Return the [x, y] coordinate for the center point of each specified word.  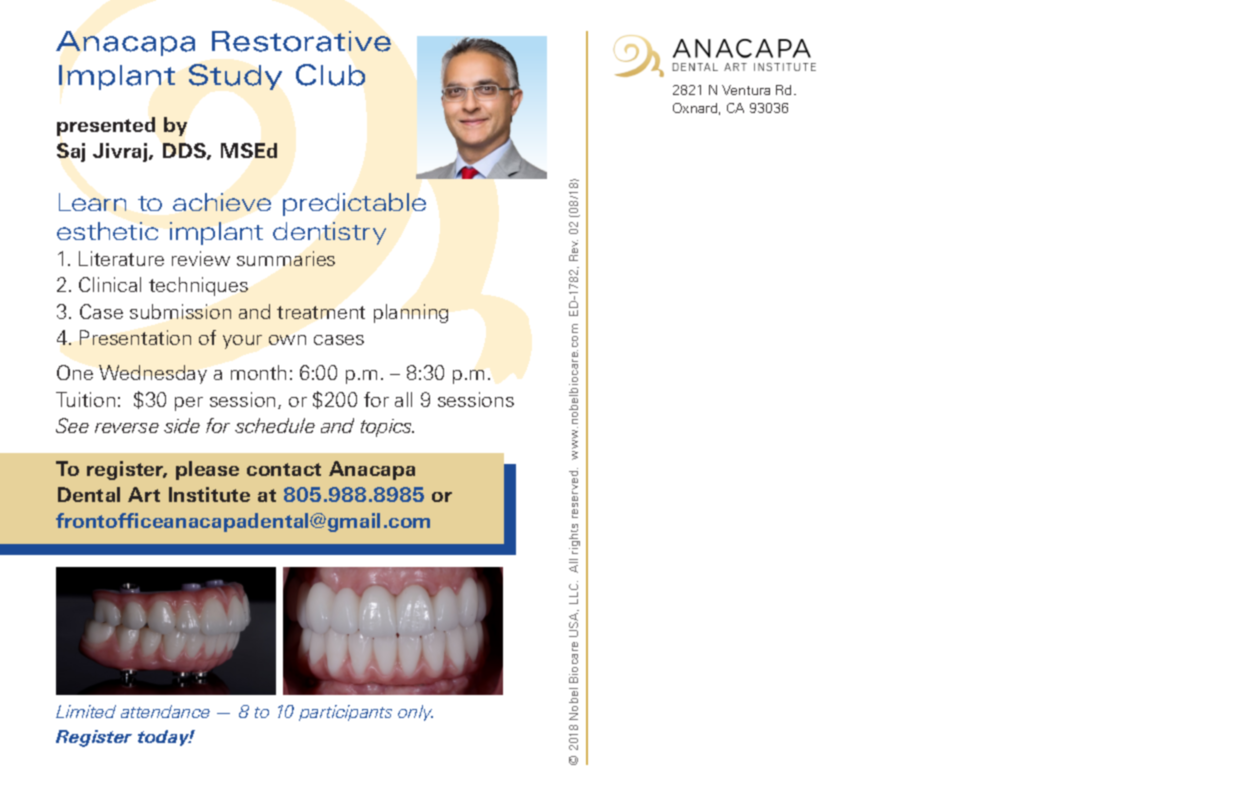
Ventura [746, 90]
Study [235, 77]
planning [411, 313]
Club [330, 75]
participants [345, 713]
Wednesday [153, 374]
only [415, 713]
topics [387, 428]
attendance [165, 711]
